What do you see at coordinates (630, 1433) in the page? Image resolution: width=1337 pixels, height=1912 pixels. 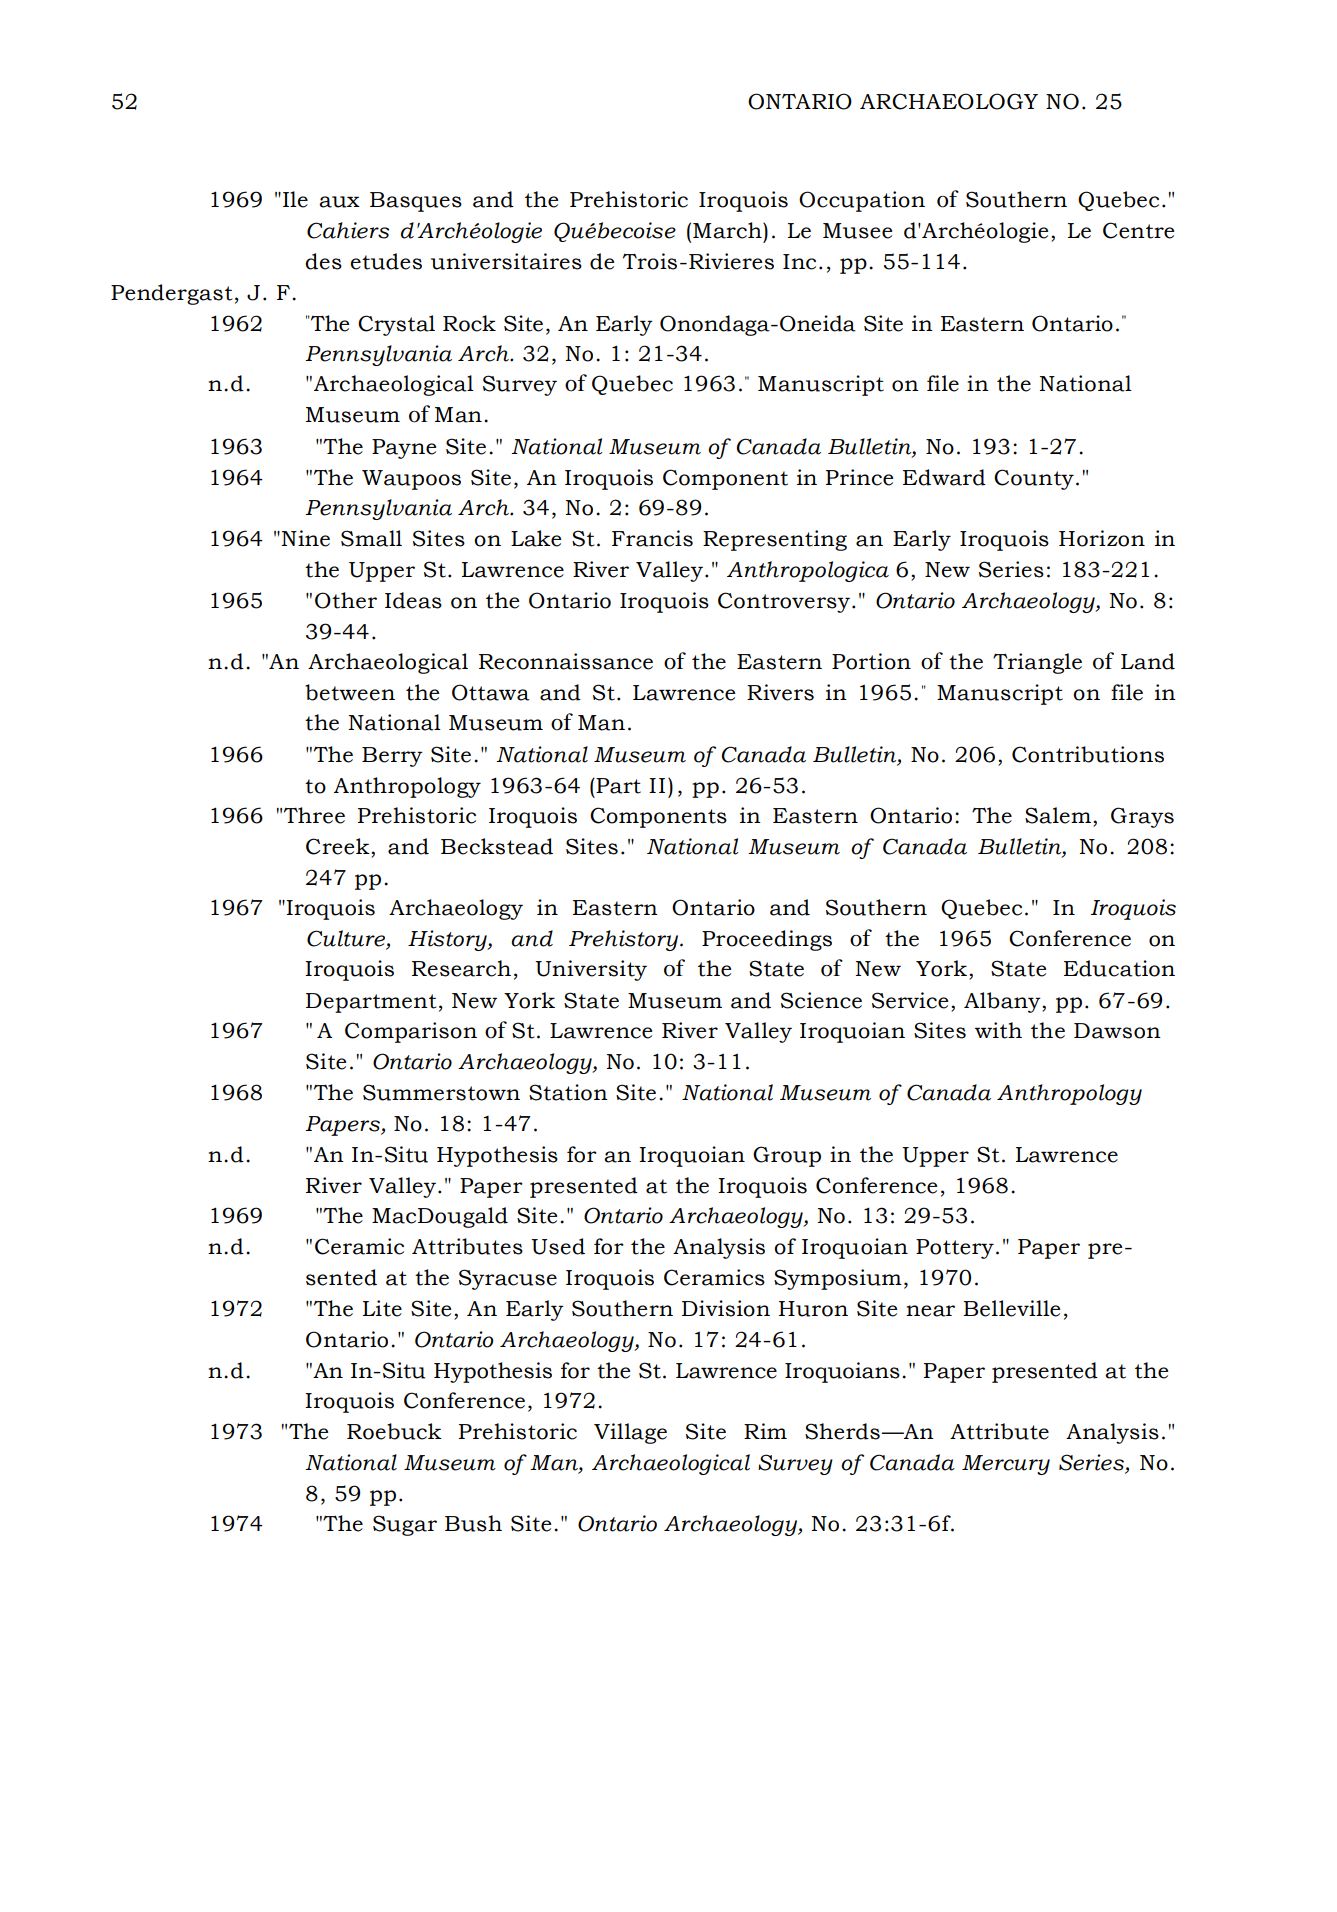 I see `Village` at bounding box center [630, 1433].
